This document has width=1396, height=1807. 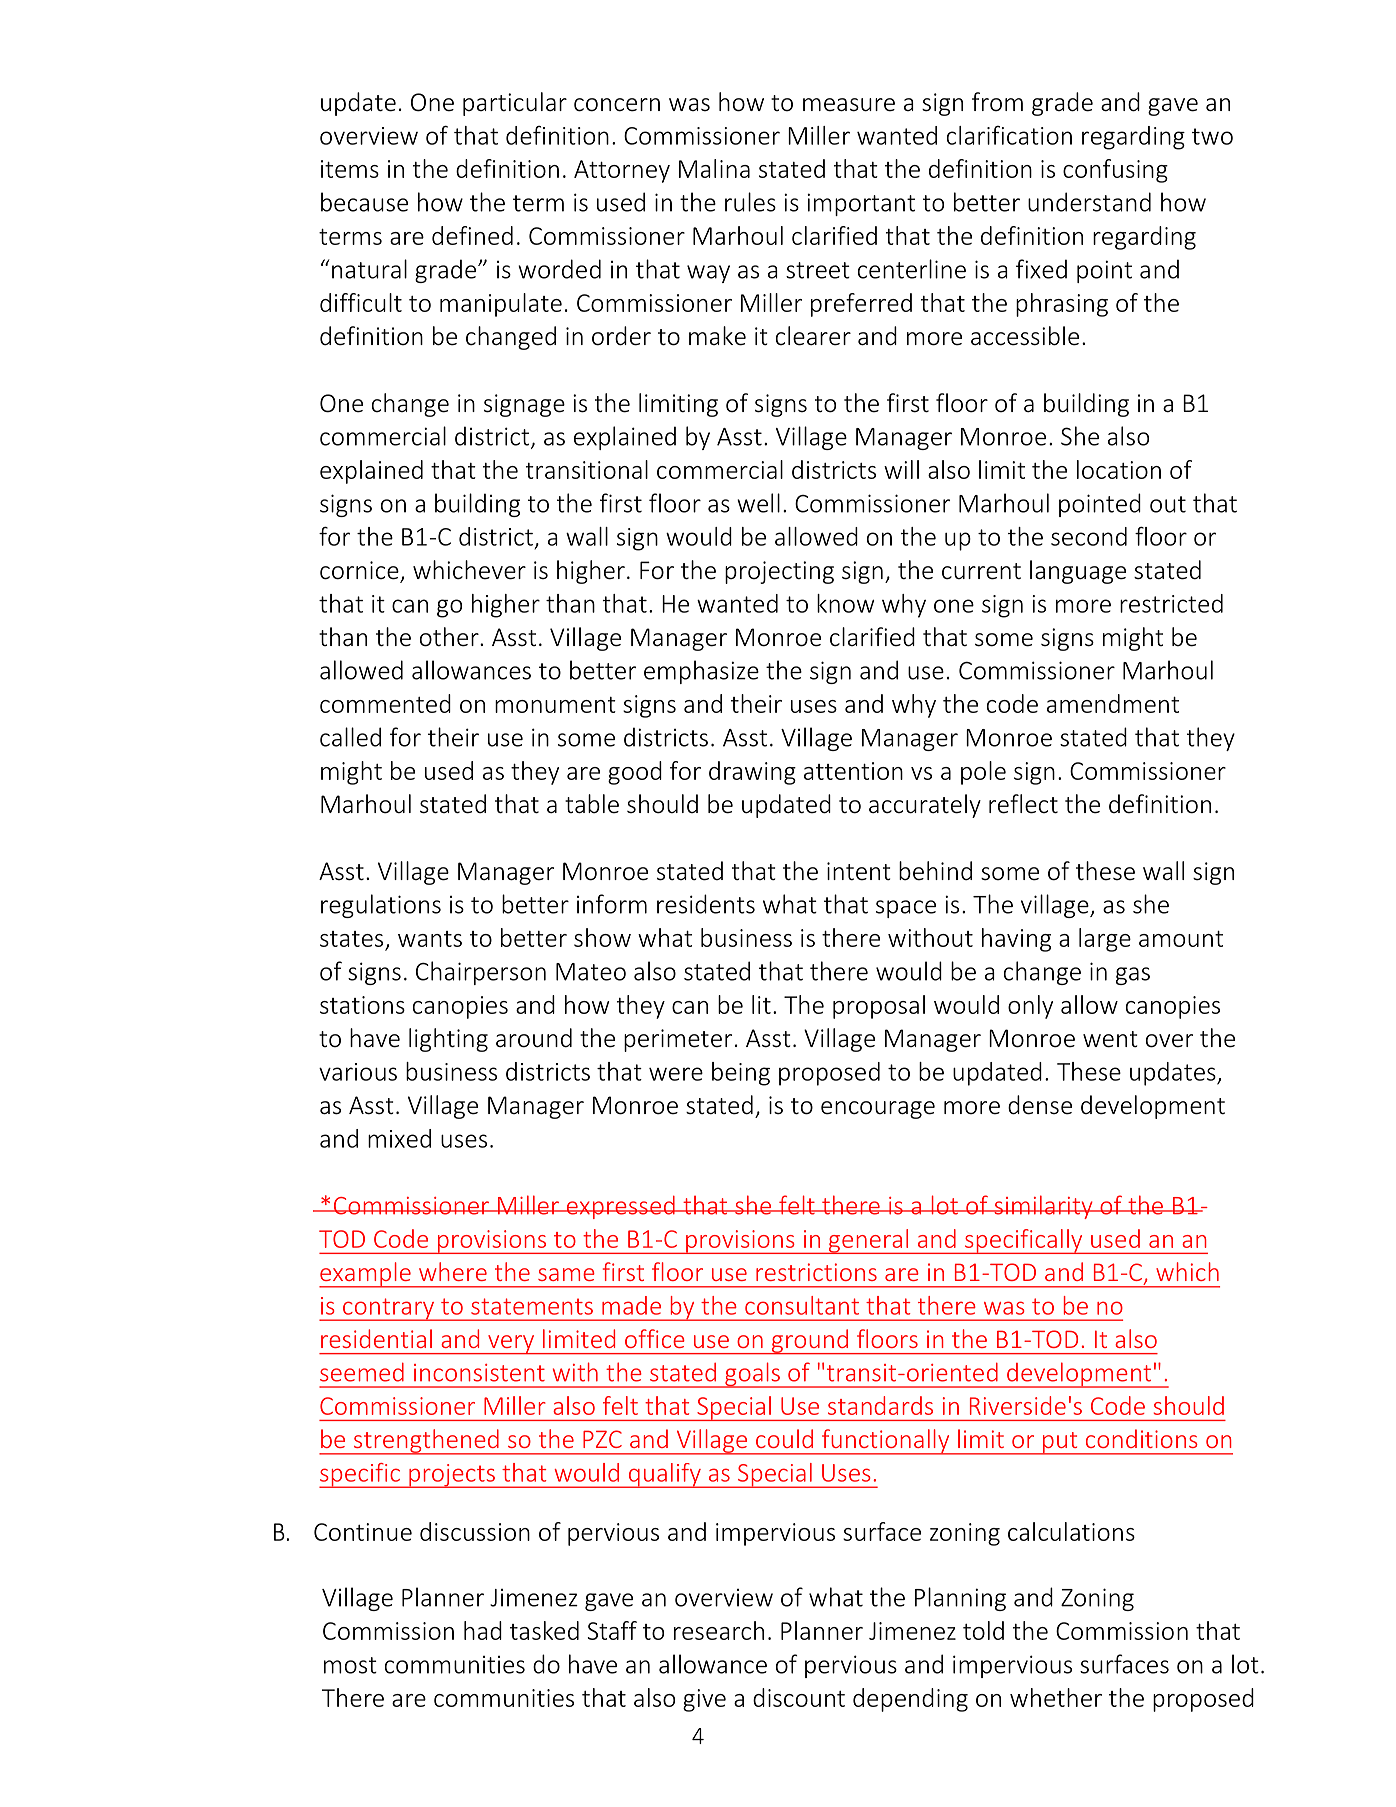 I want to click on rules, so click(x=750, y=202).
